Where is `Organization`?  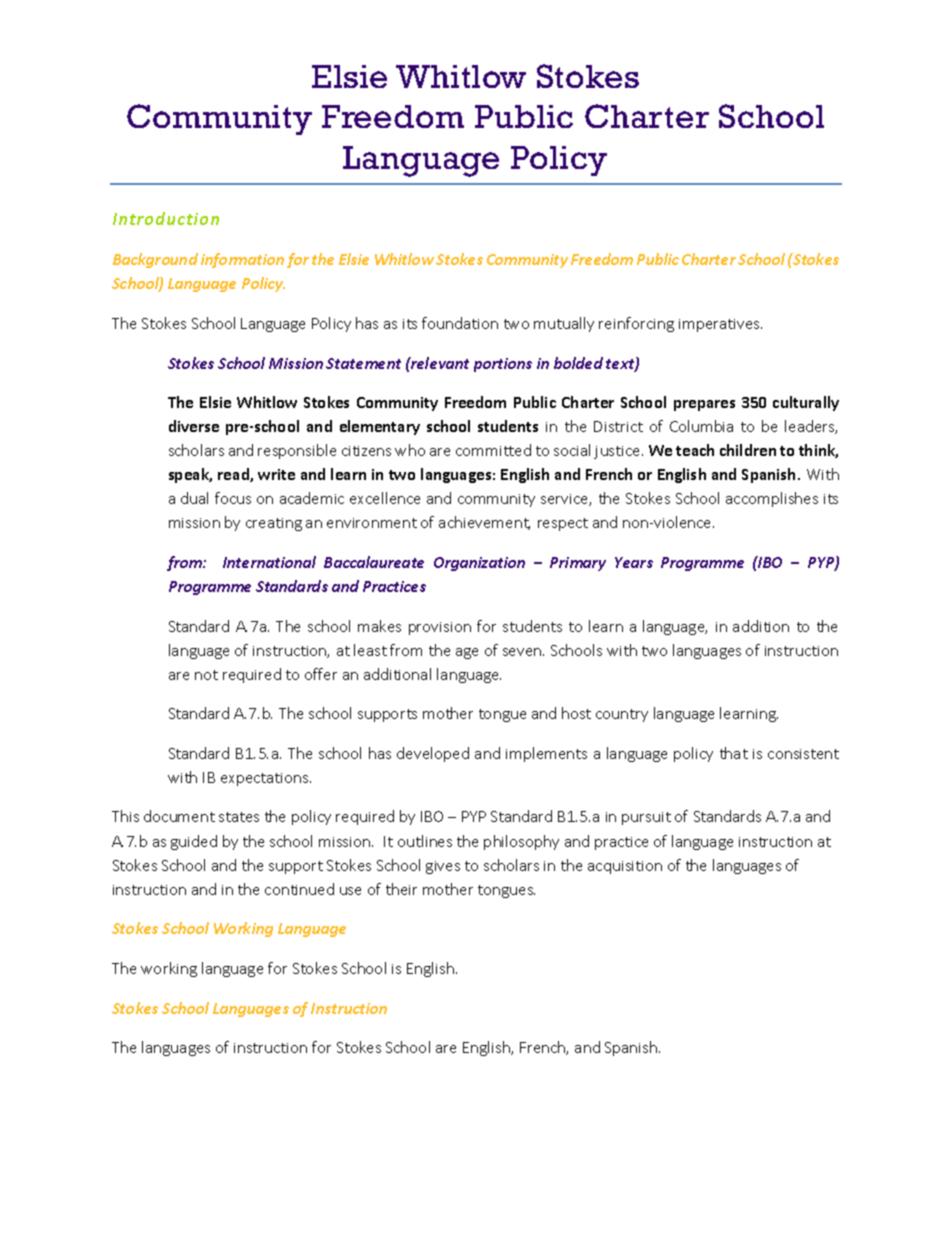 Organization is located at coordinates (479, 564).
